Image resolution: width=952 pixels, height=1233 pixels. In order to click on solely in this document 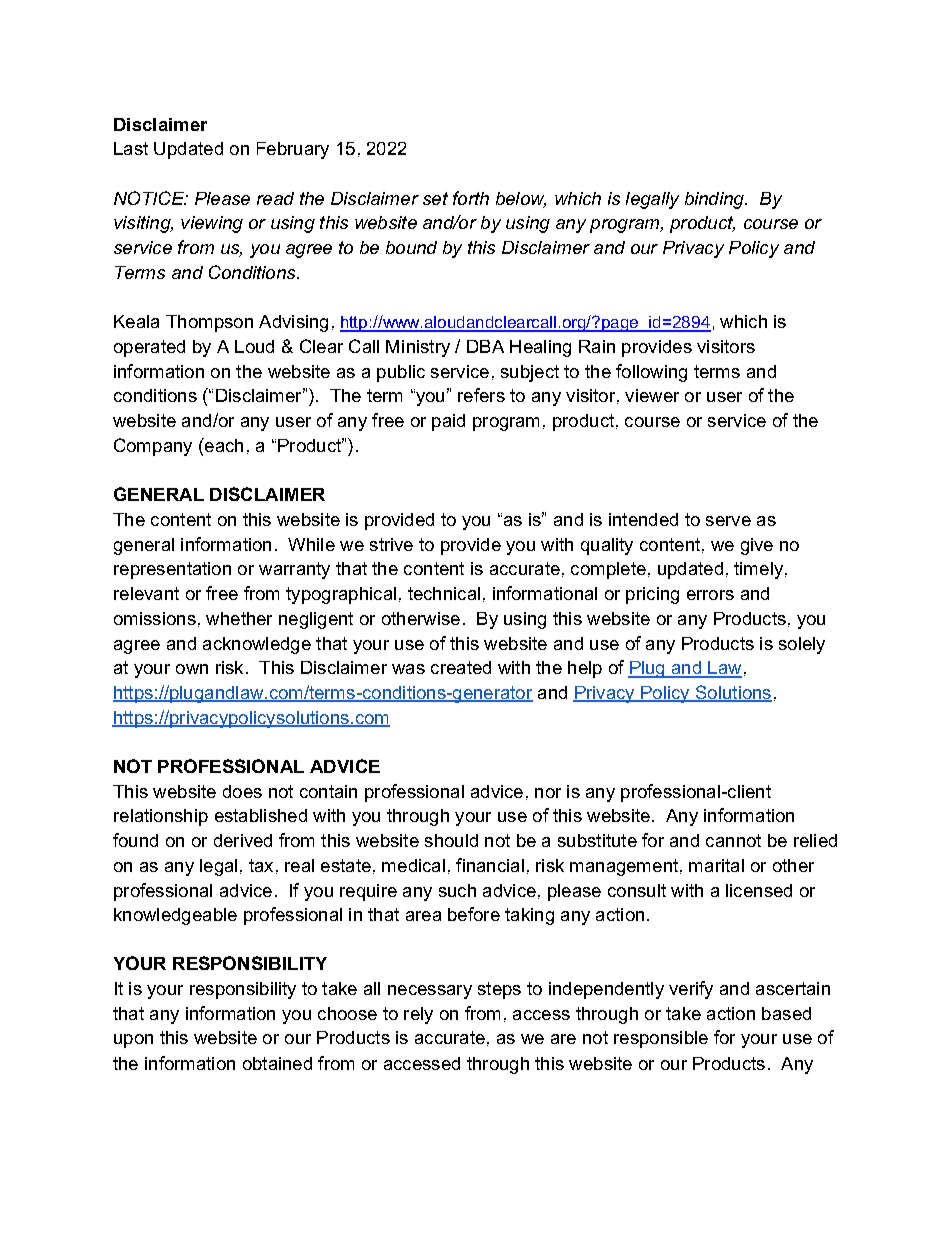, I will do `click(802, 645)`.
